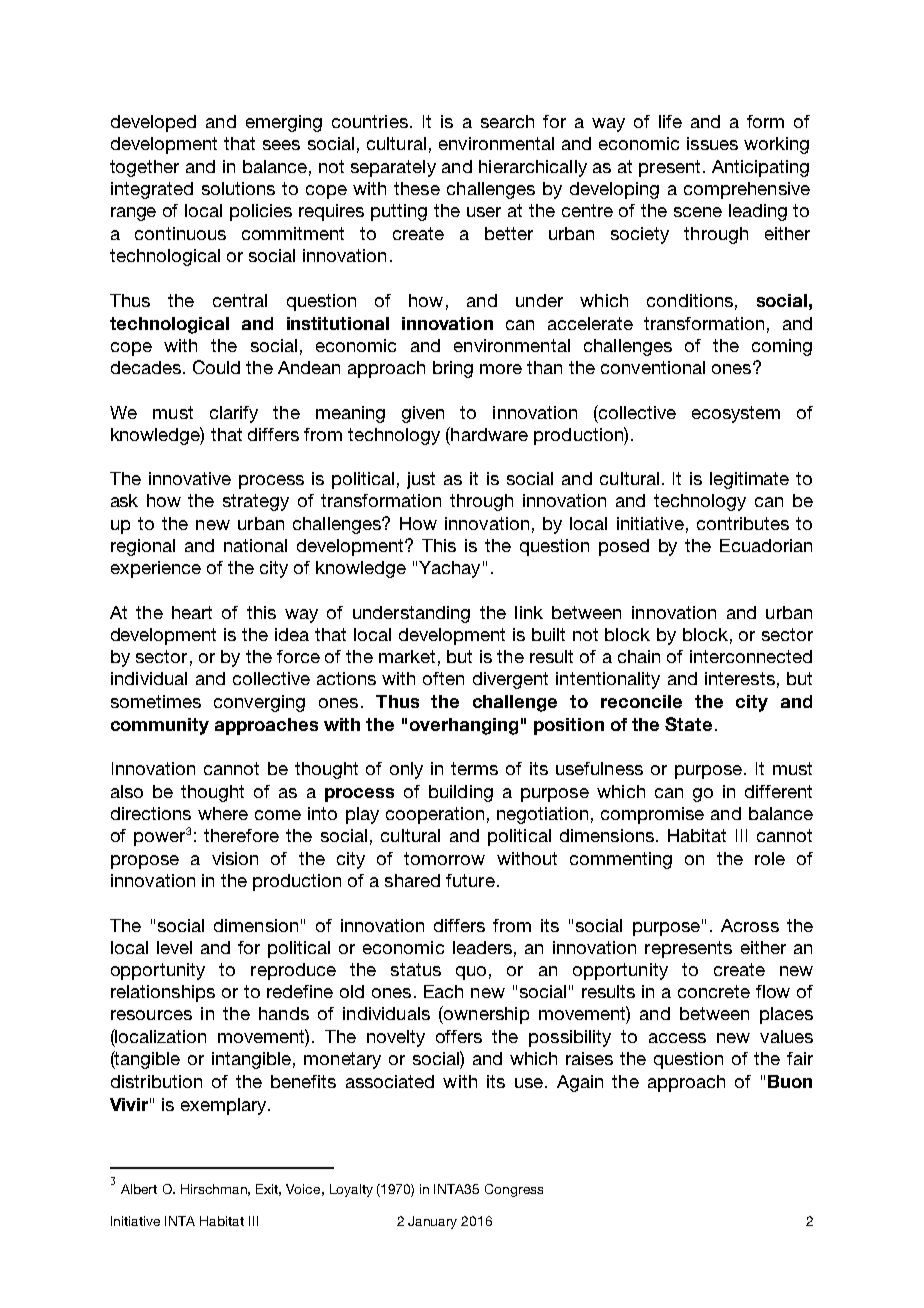 This image has height=1308, width=924. Describe the element at coordinates (800, 1058) in the image. I see `fair` at that location.
